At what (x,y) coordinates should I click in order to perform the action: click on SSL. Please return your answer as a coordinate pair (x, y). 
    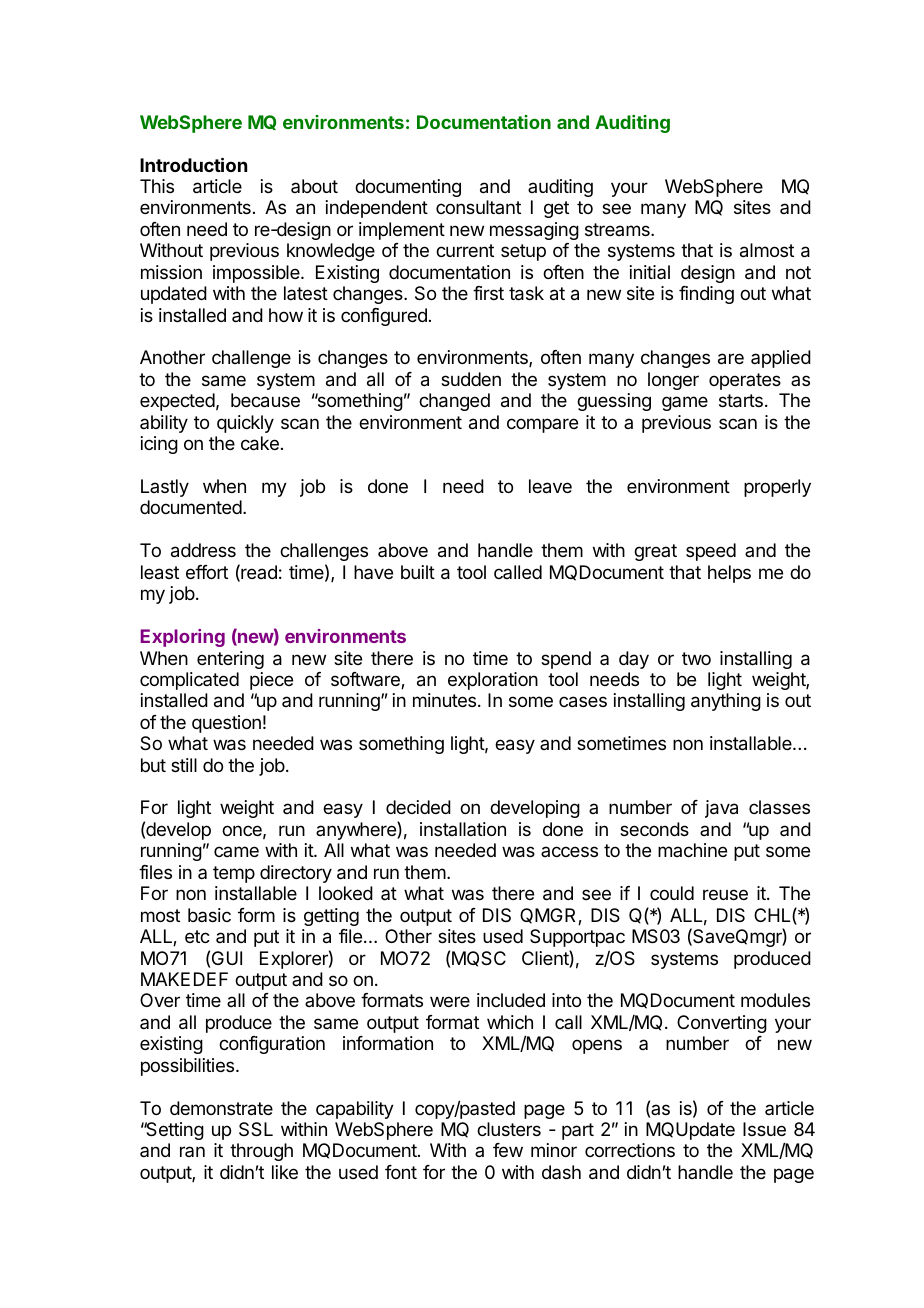
    Looking at the image, I should click on (256, 1129).
